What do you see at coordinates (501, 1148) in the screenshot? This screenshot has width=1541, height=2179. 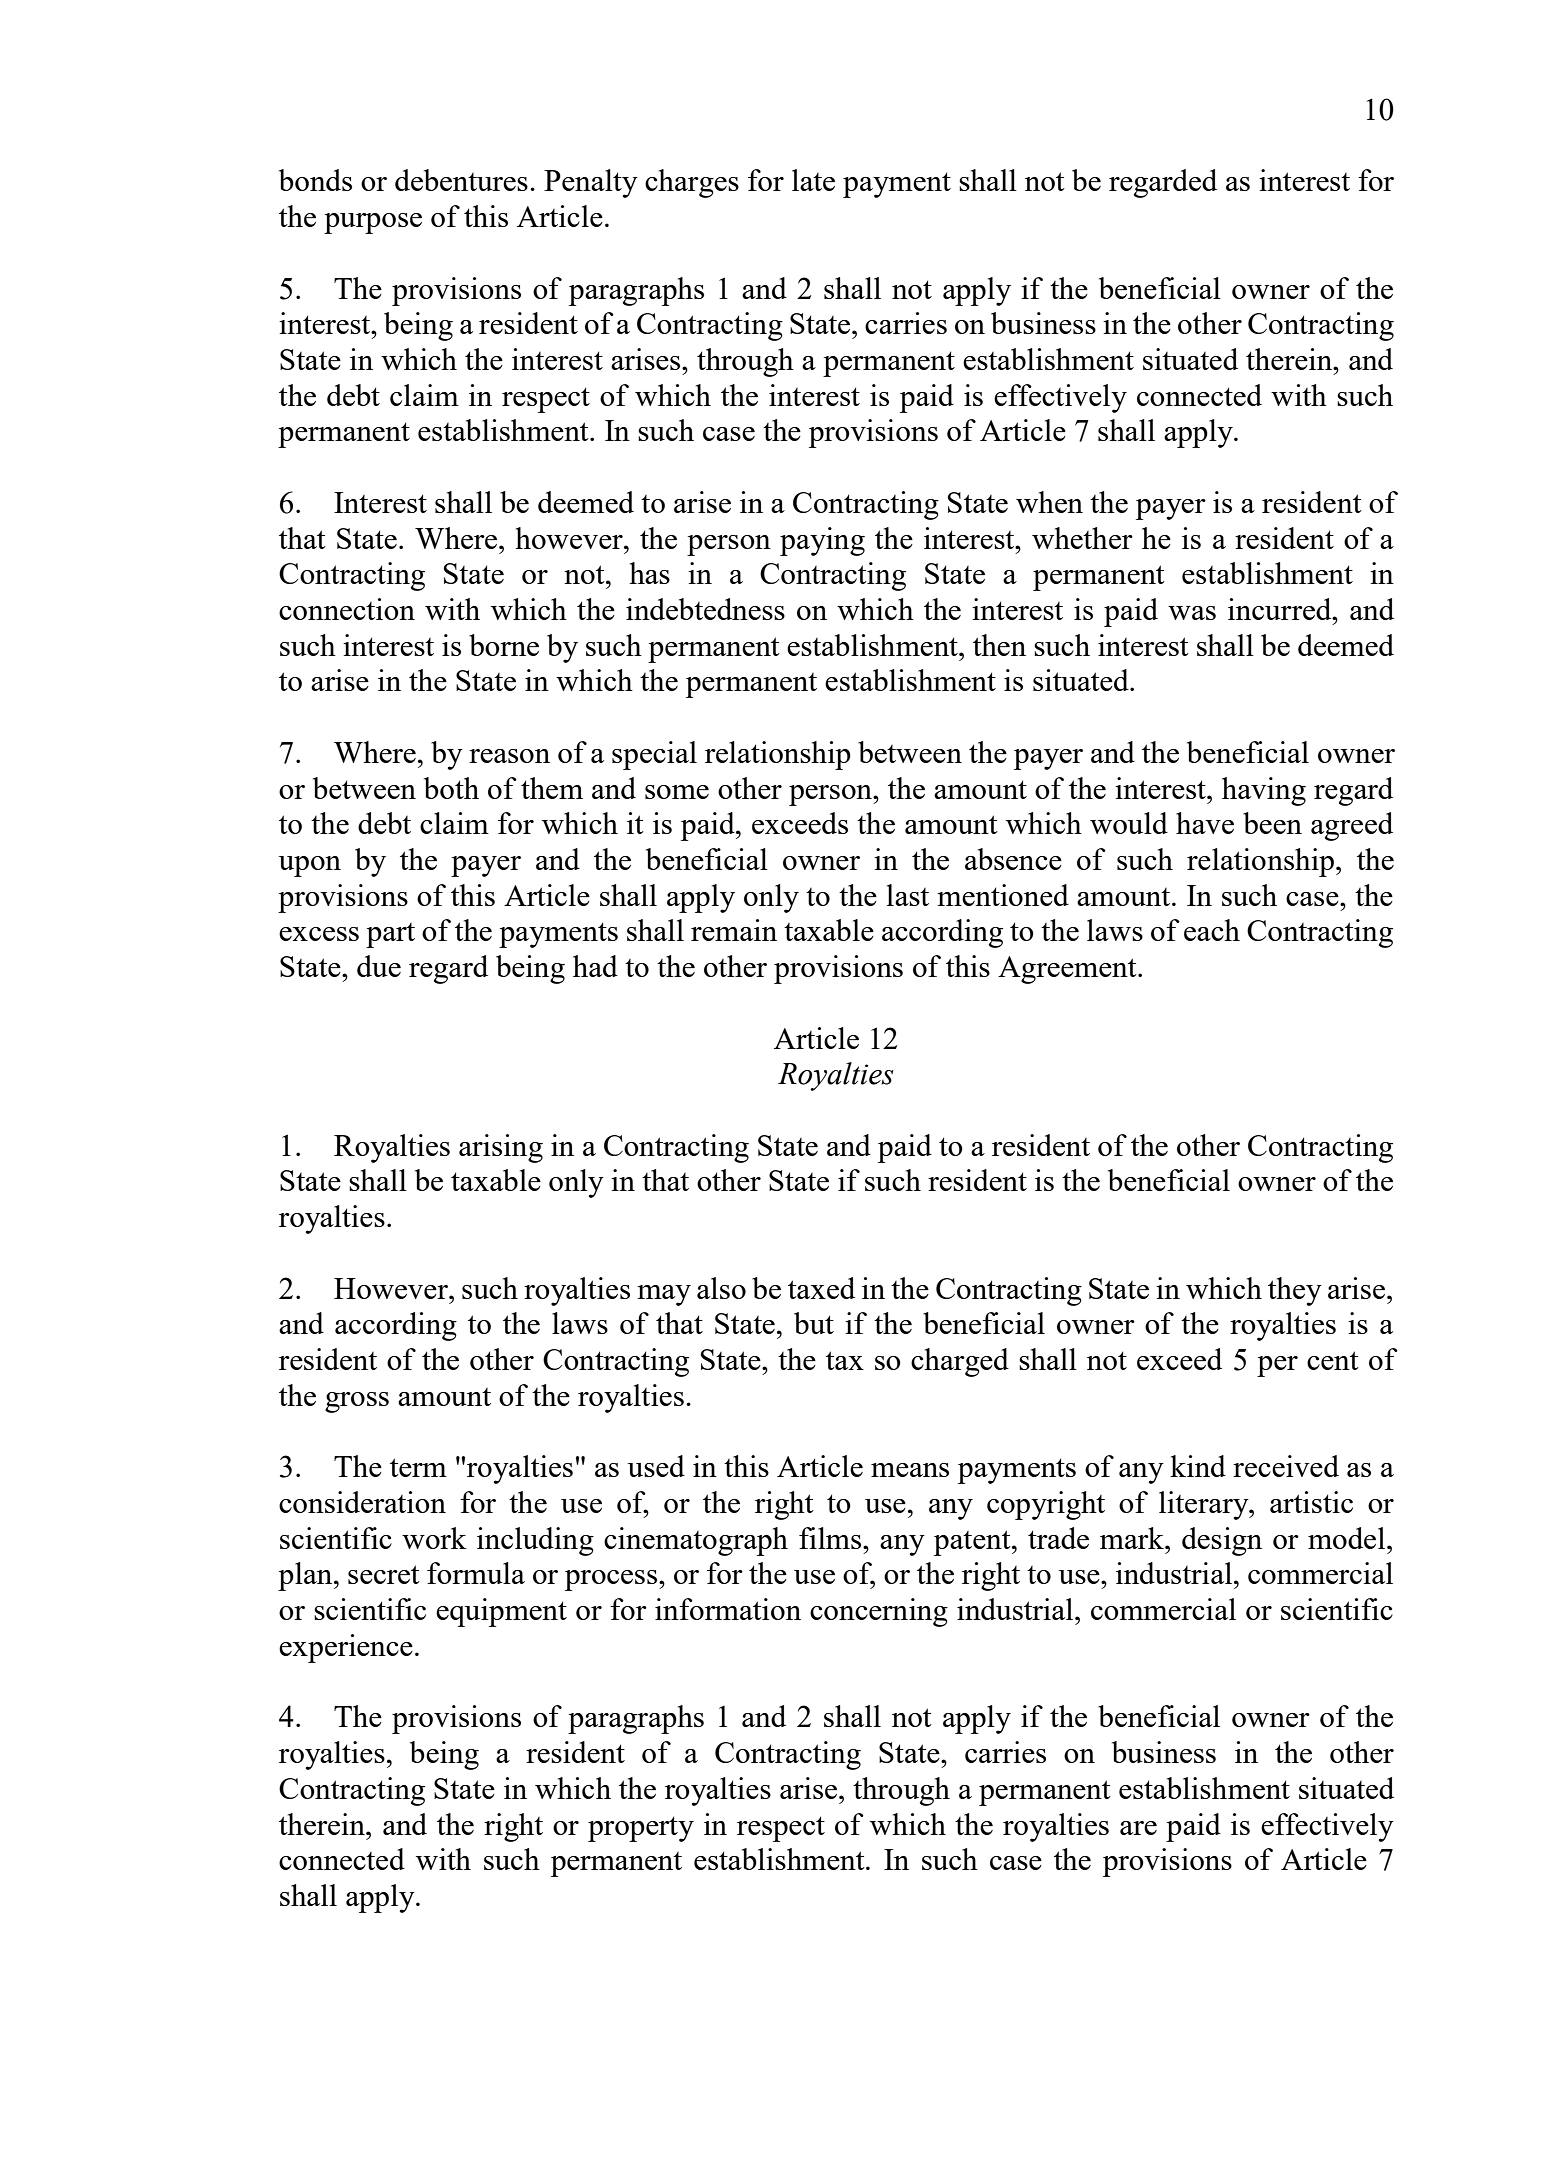 I see `arising` at bounding box center [501, 1148].
